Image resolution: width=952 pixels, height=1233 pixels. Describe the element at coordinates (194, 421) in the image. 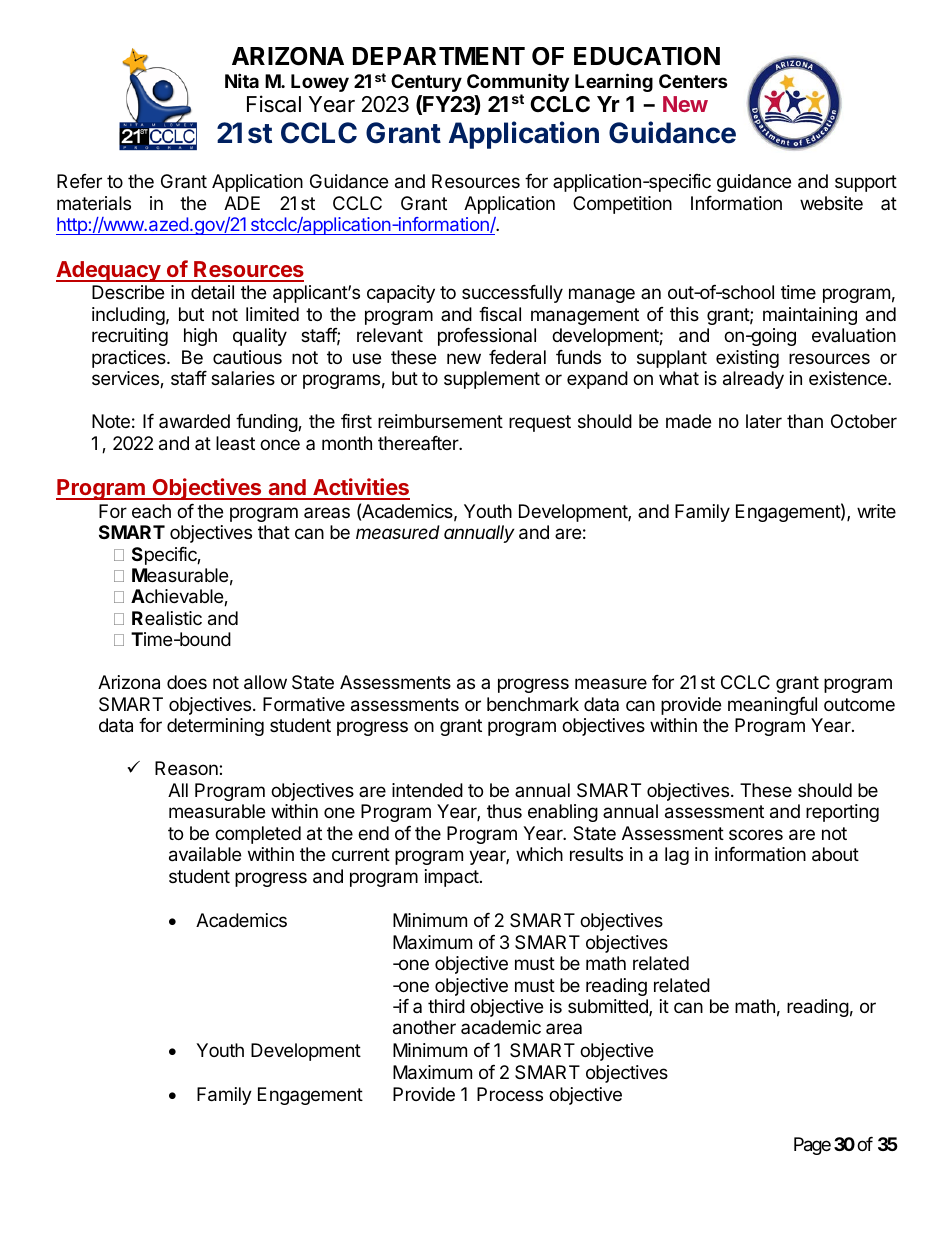

I see `awarded` at that location.
